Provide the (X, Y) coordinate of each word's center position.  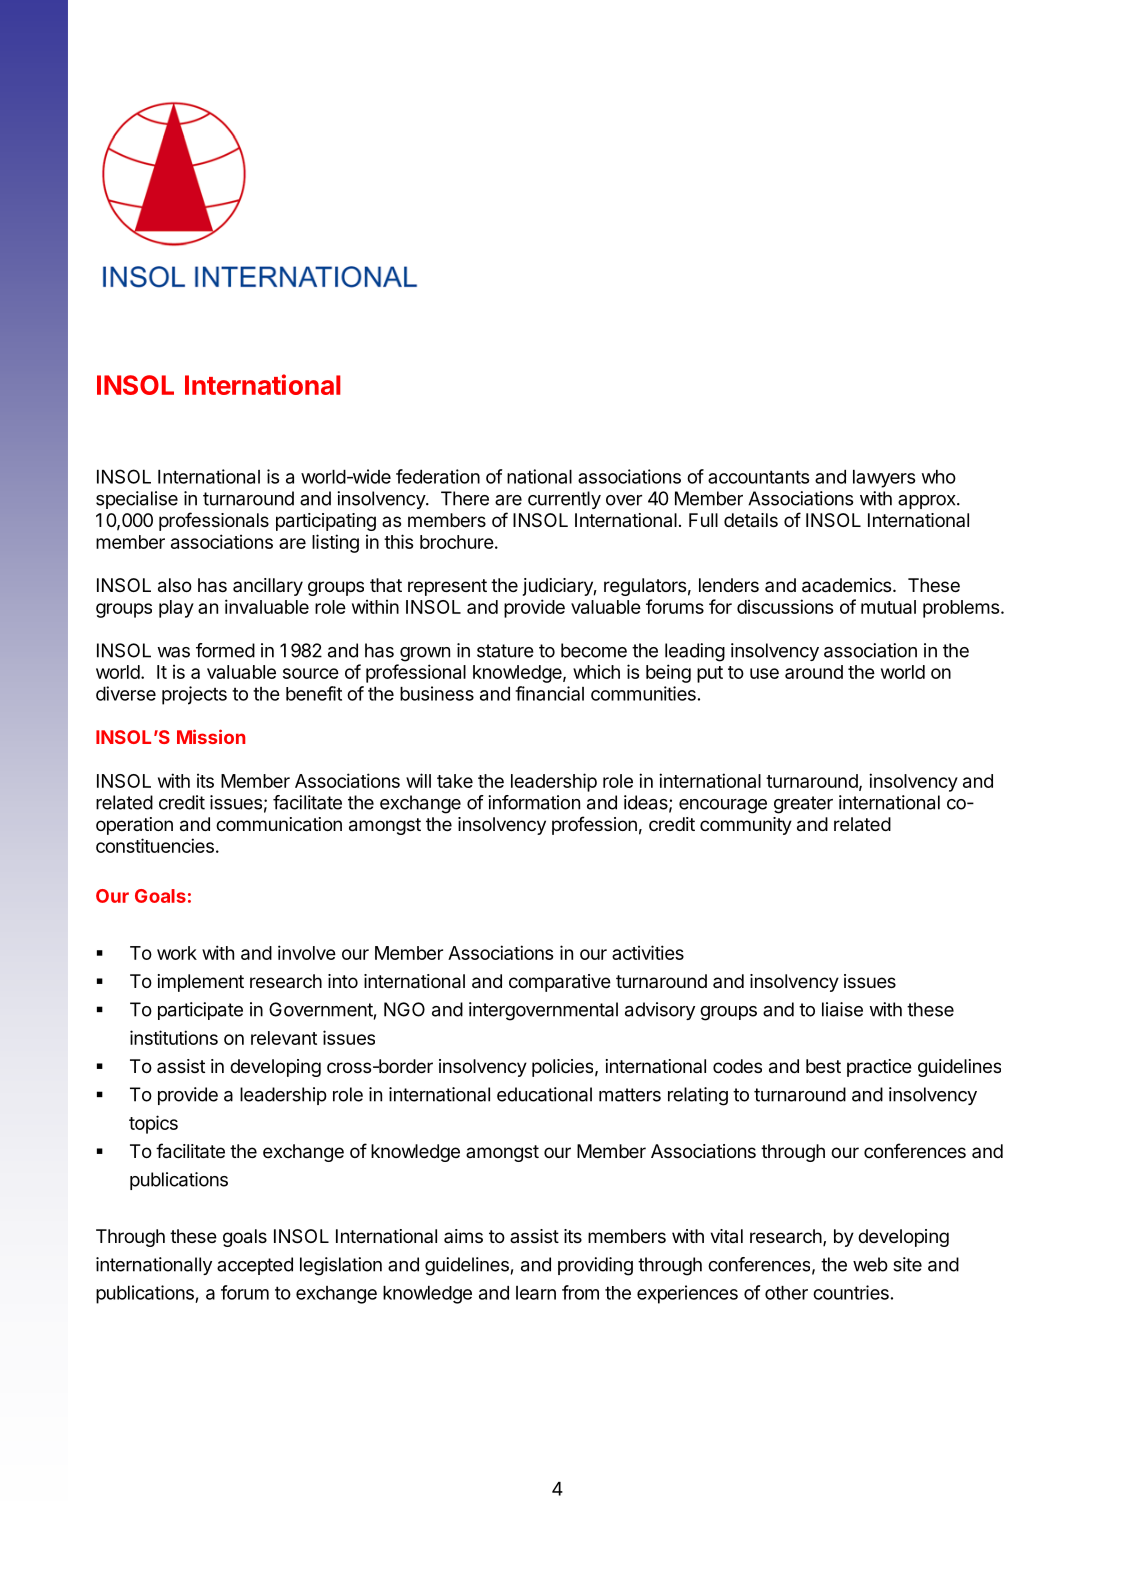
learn (536, 1293)
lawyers (884, 479)
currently (564, 500)
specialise (137, 500)
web (870, 1264)
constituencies (155, 845)
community (746, 826)
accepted (255, 1266)
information (534, 802)
